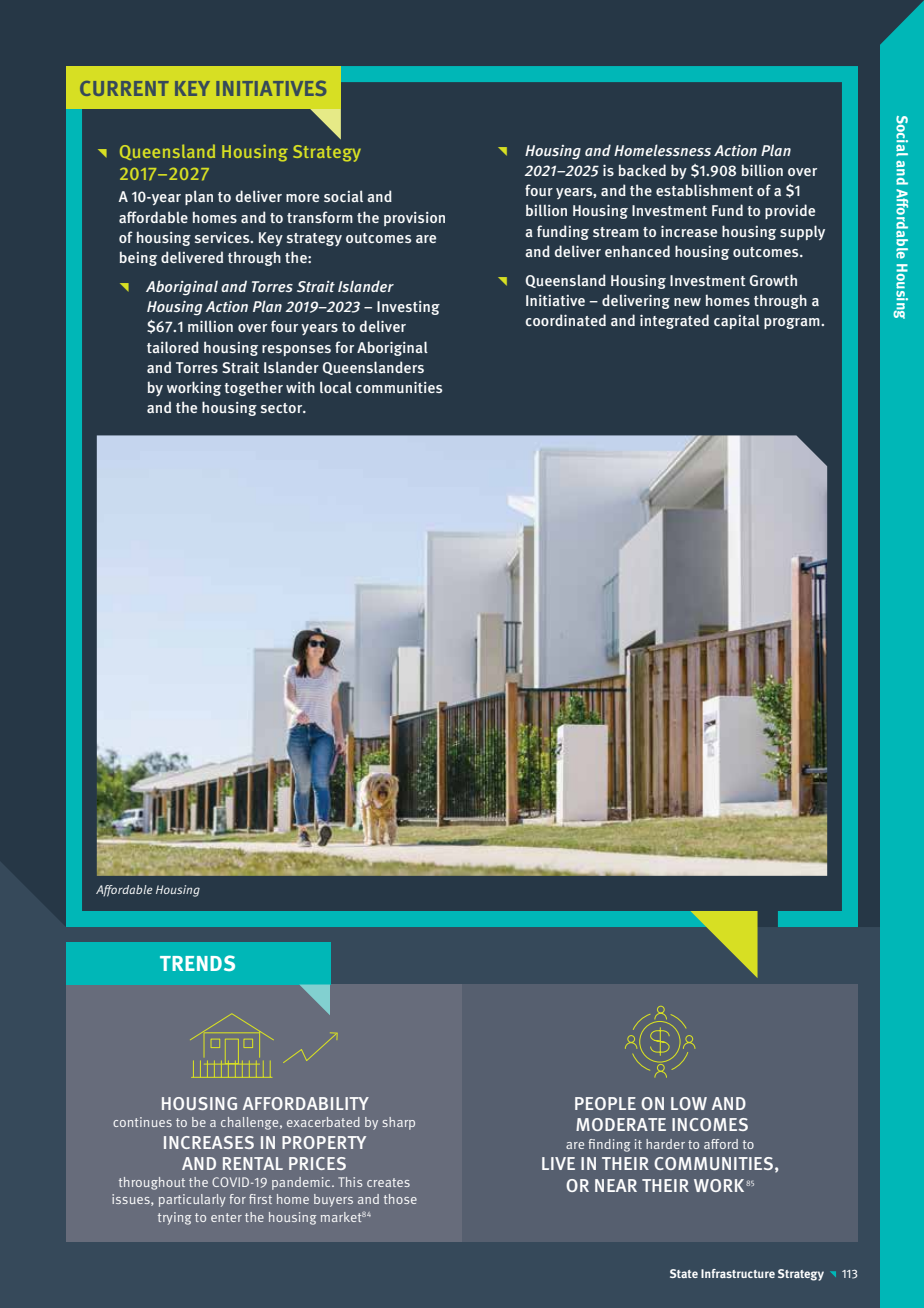 The width and height of the page is (924, 1308). What do you see at coordinates (197, 963) in the page?
I see `TRENDS` at bounding box center [197, 963].
